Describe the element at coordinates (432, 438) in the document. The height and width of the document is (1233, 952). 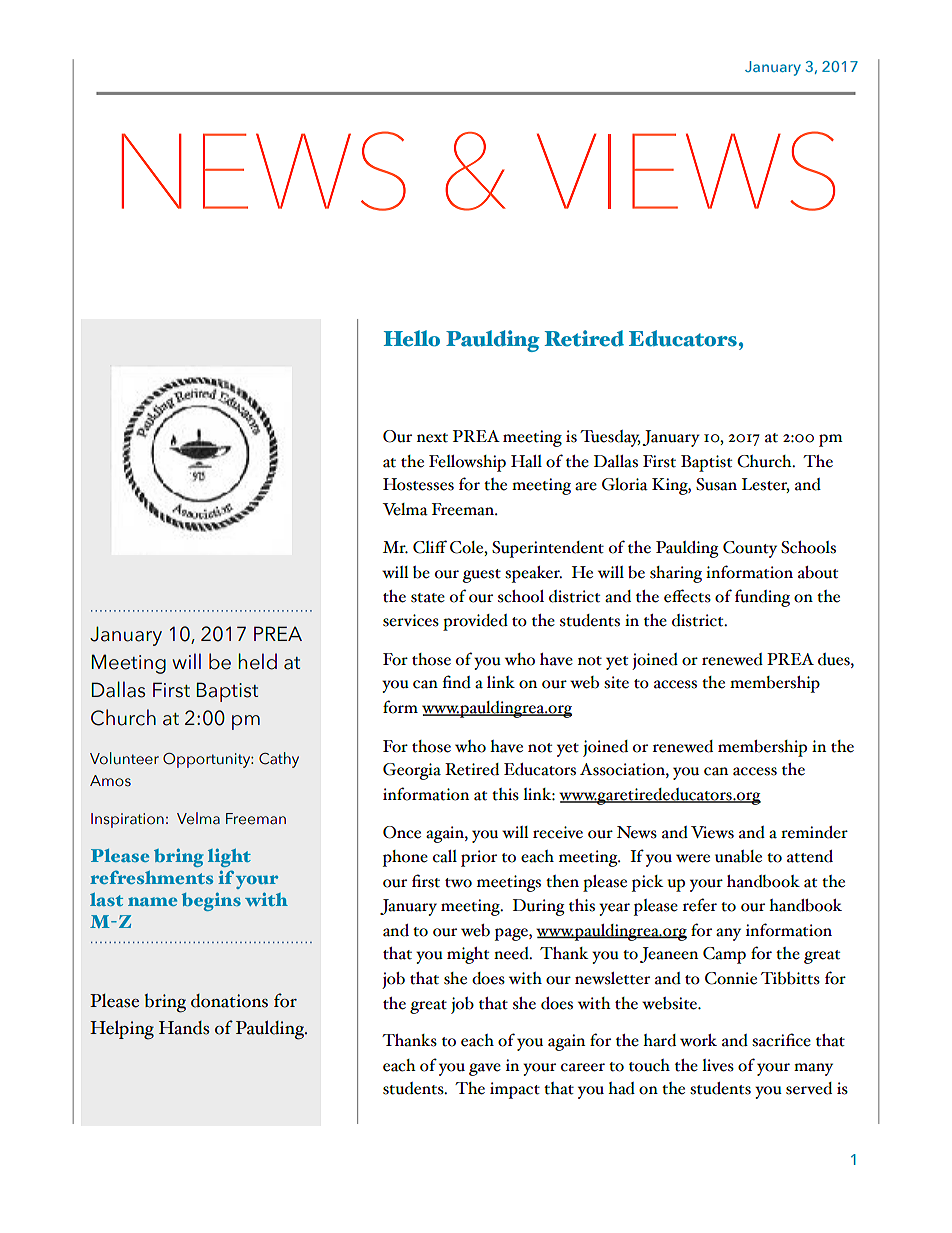
I see `next` at that location.
